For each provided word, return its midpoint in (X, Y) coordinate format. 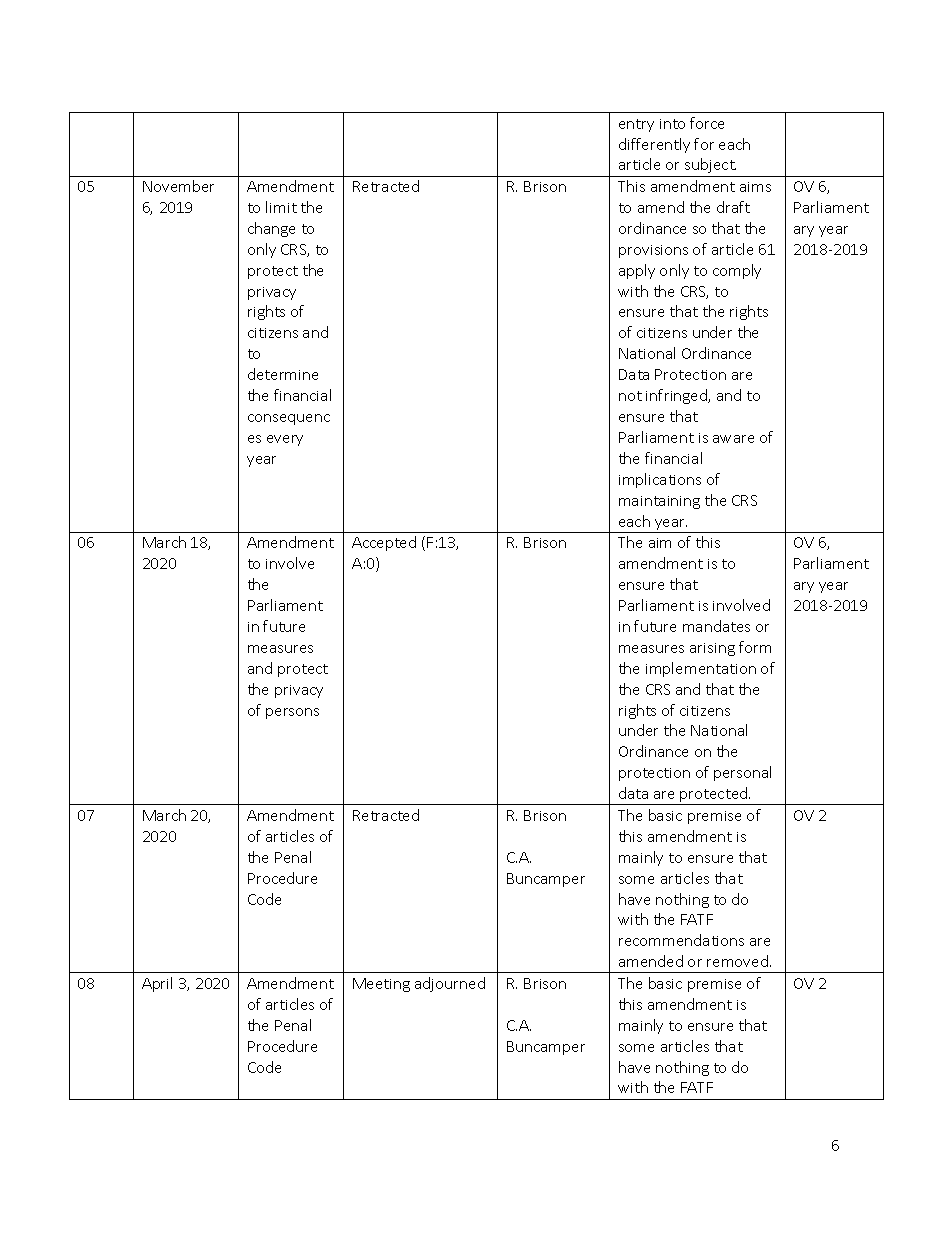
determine (283, 374)
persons (292, 713)
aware (733, 439)
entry (636, 125)
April (157, 984)
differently (654, 145)
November (178, 186)
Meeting (381, 985)
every (285, 440)
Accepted (384, 543)
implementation (701, 669)
